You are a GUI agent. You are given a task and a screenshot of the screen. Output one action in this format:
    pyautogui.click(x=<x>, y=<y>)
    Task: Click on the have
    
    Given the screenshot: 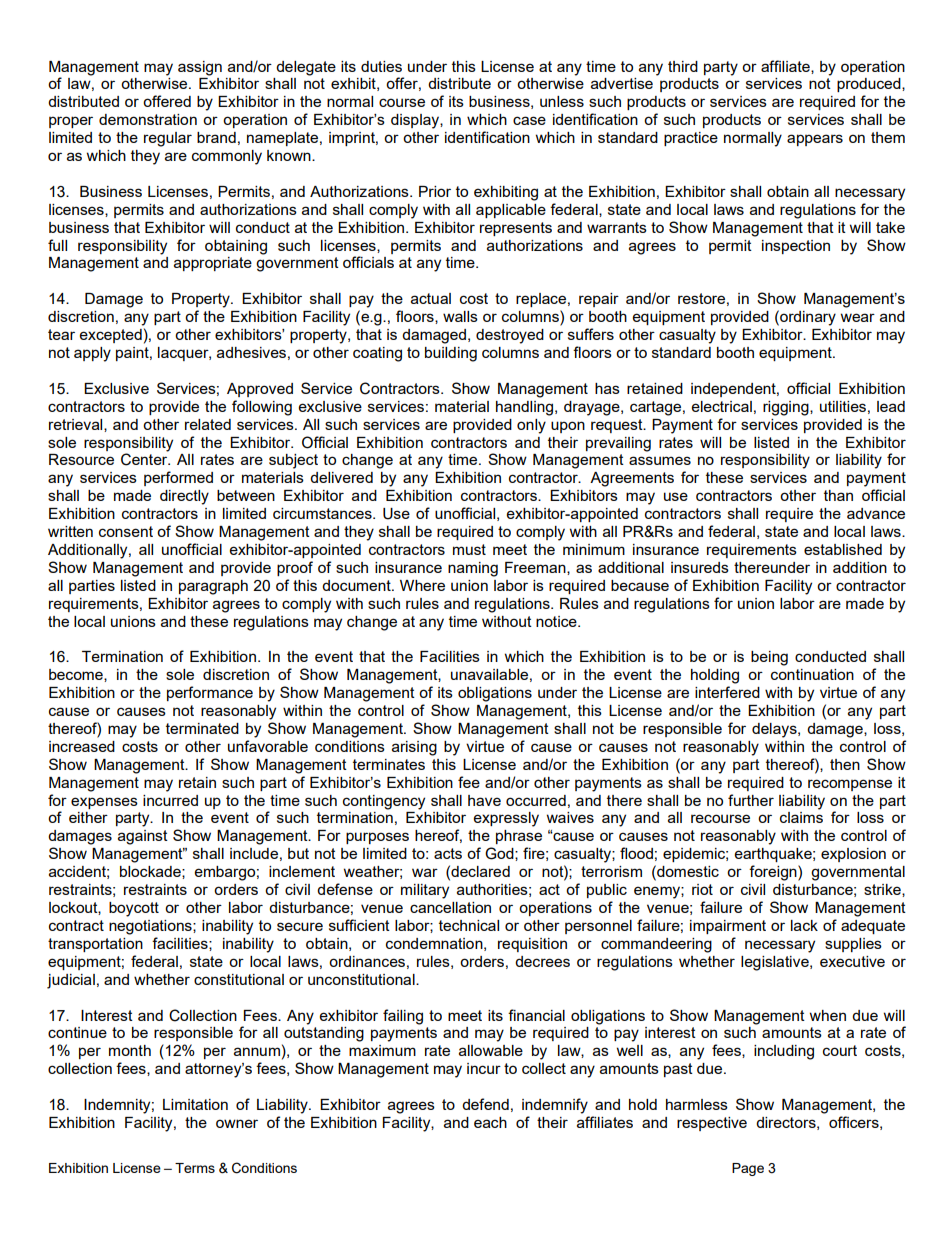 What is the action you would take?
    pyautogui.click(x=484, y=800)
